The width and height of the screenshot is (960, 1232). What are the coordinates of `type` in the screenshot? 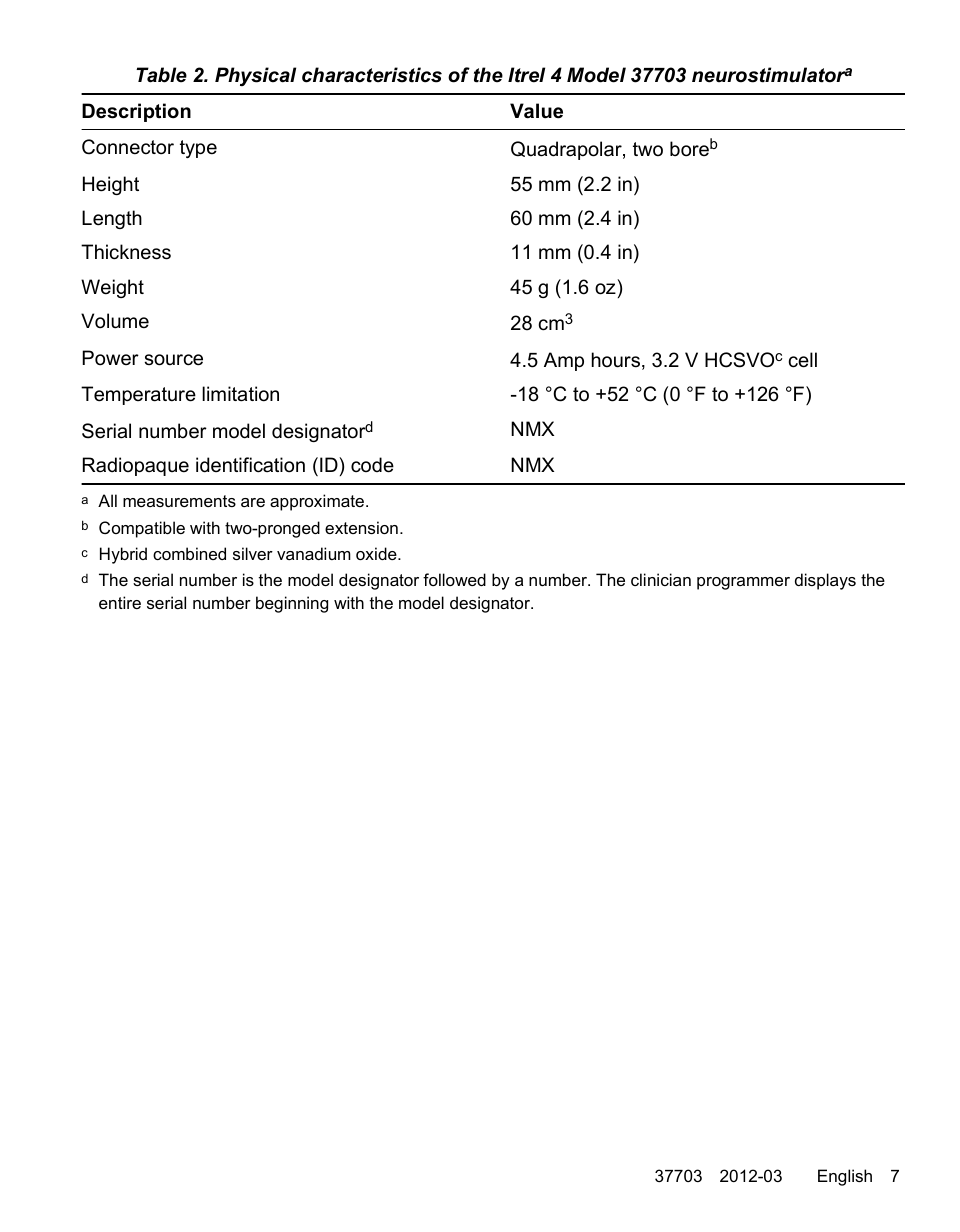 It's located at (198, 149).
